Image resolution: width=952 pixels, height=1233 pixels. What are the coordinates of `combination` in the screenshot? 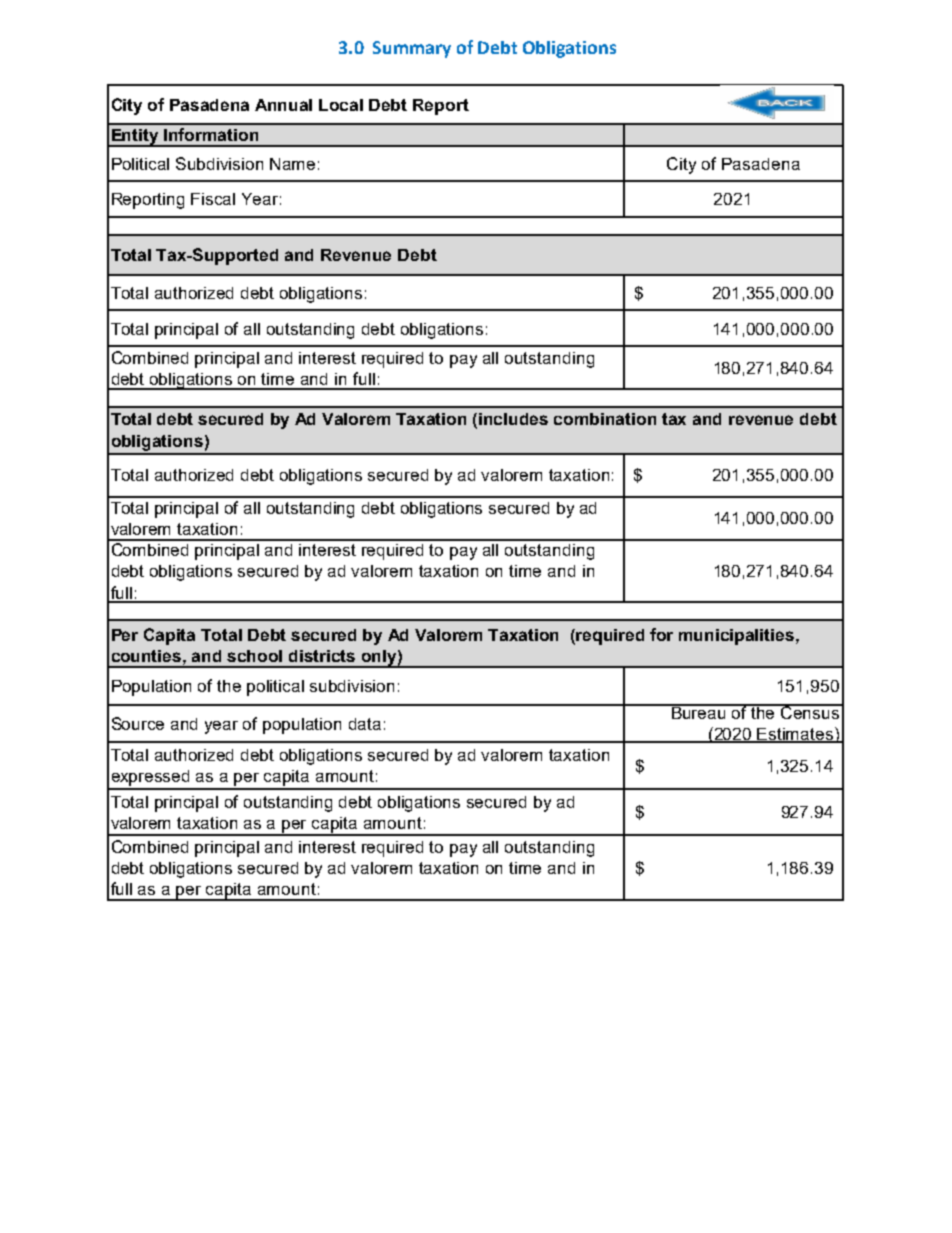 It's located at (605, 419).
